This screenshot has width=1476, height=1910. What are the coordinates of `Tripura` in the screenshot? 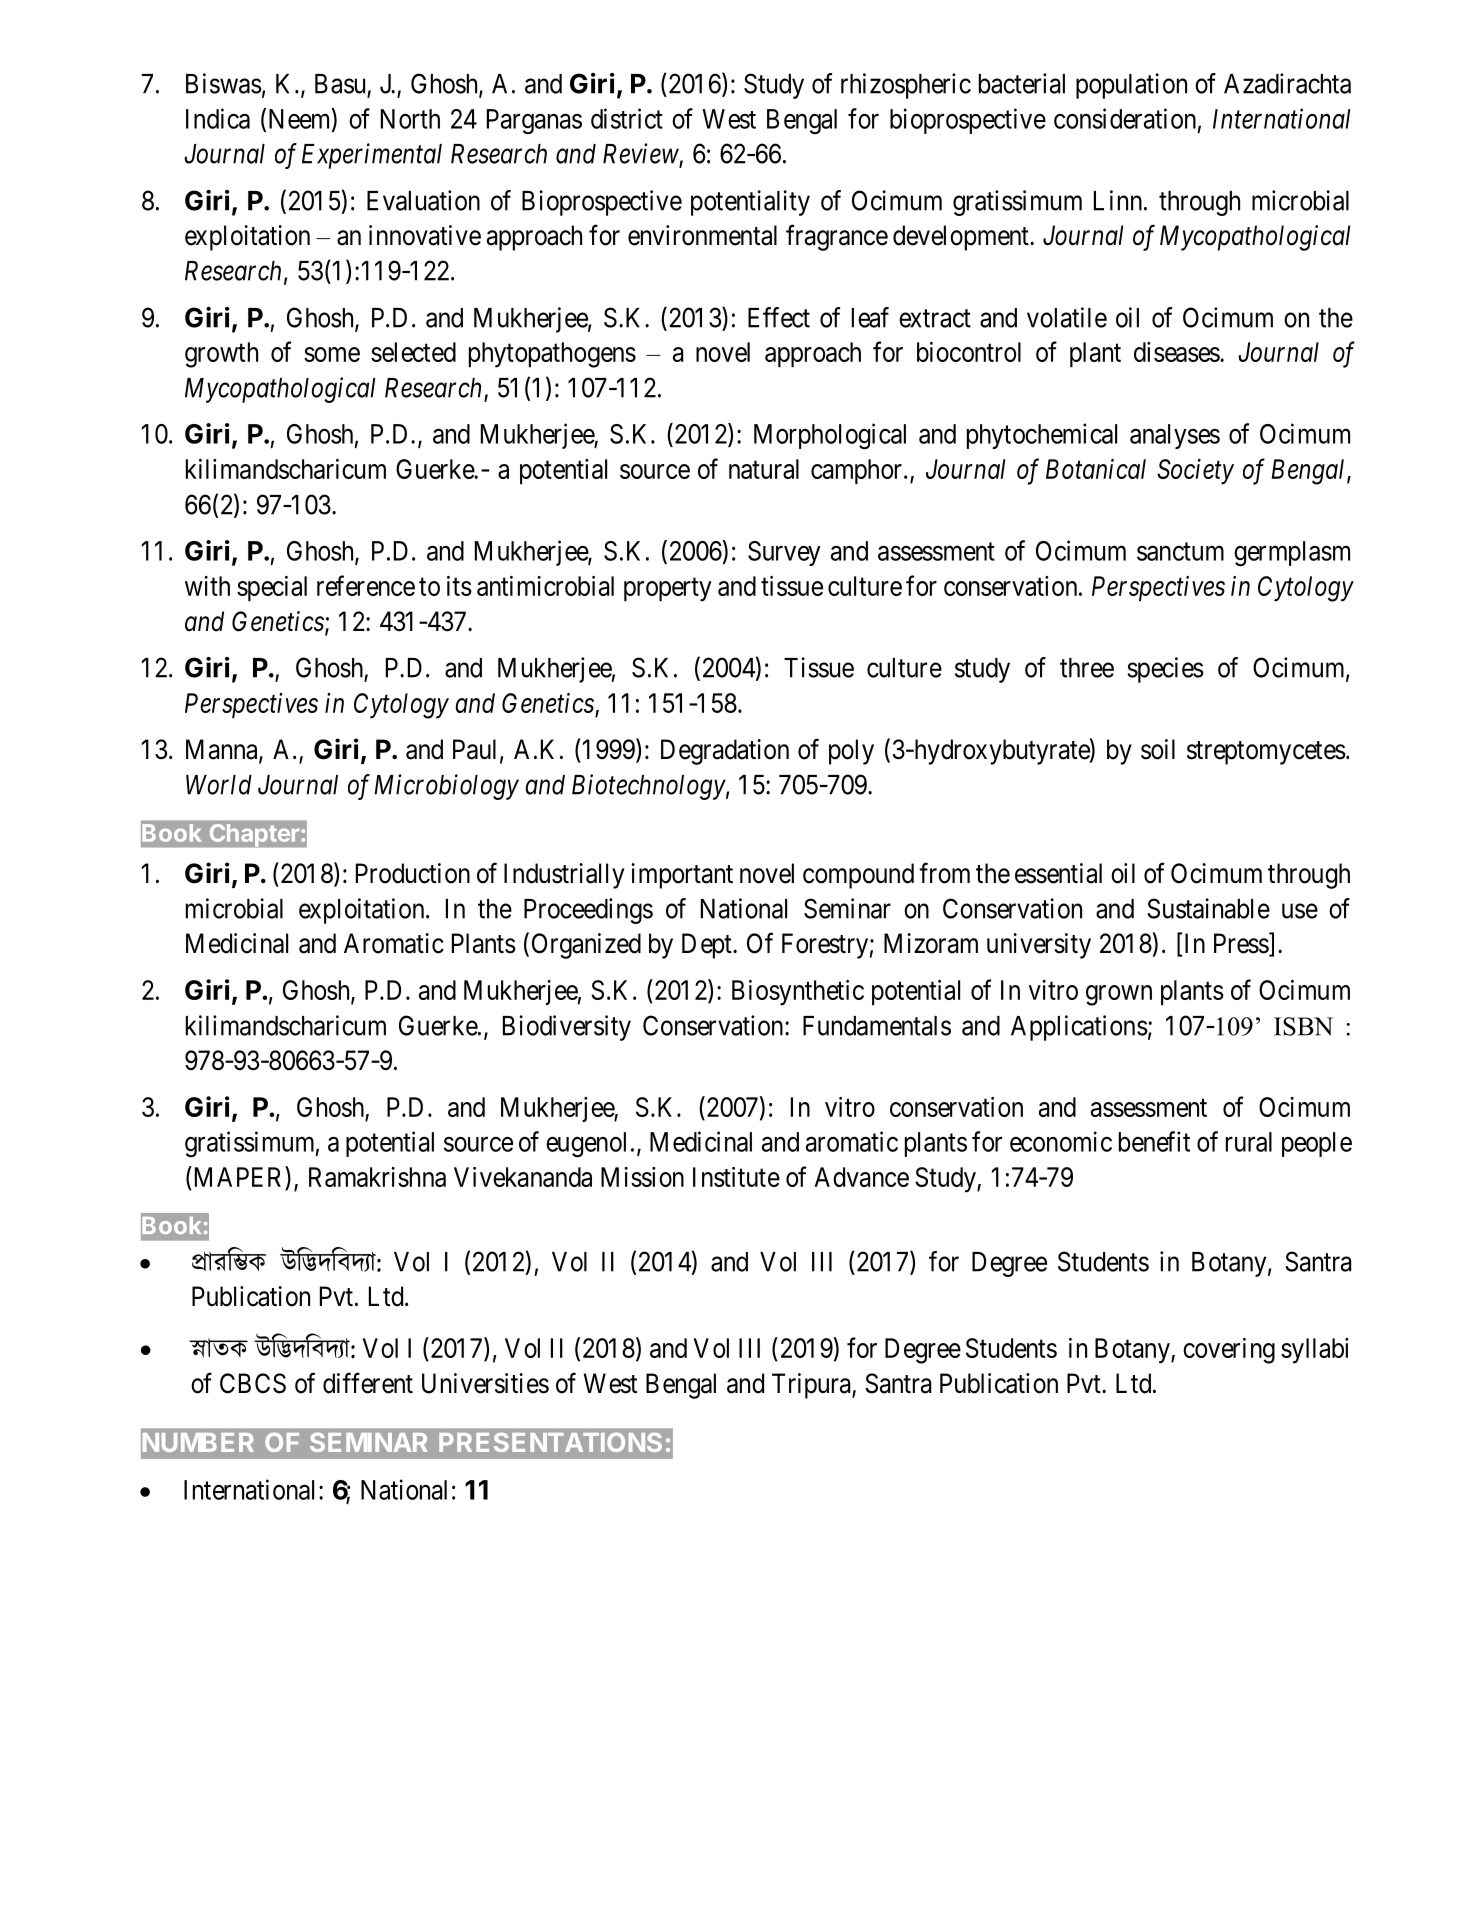 It's located at (812, 1386).
